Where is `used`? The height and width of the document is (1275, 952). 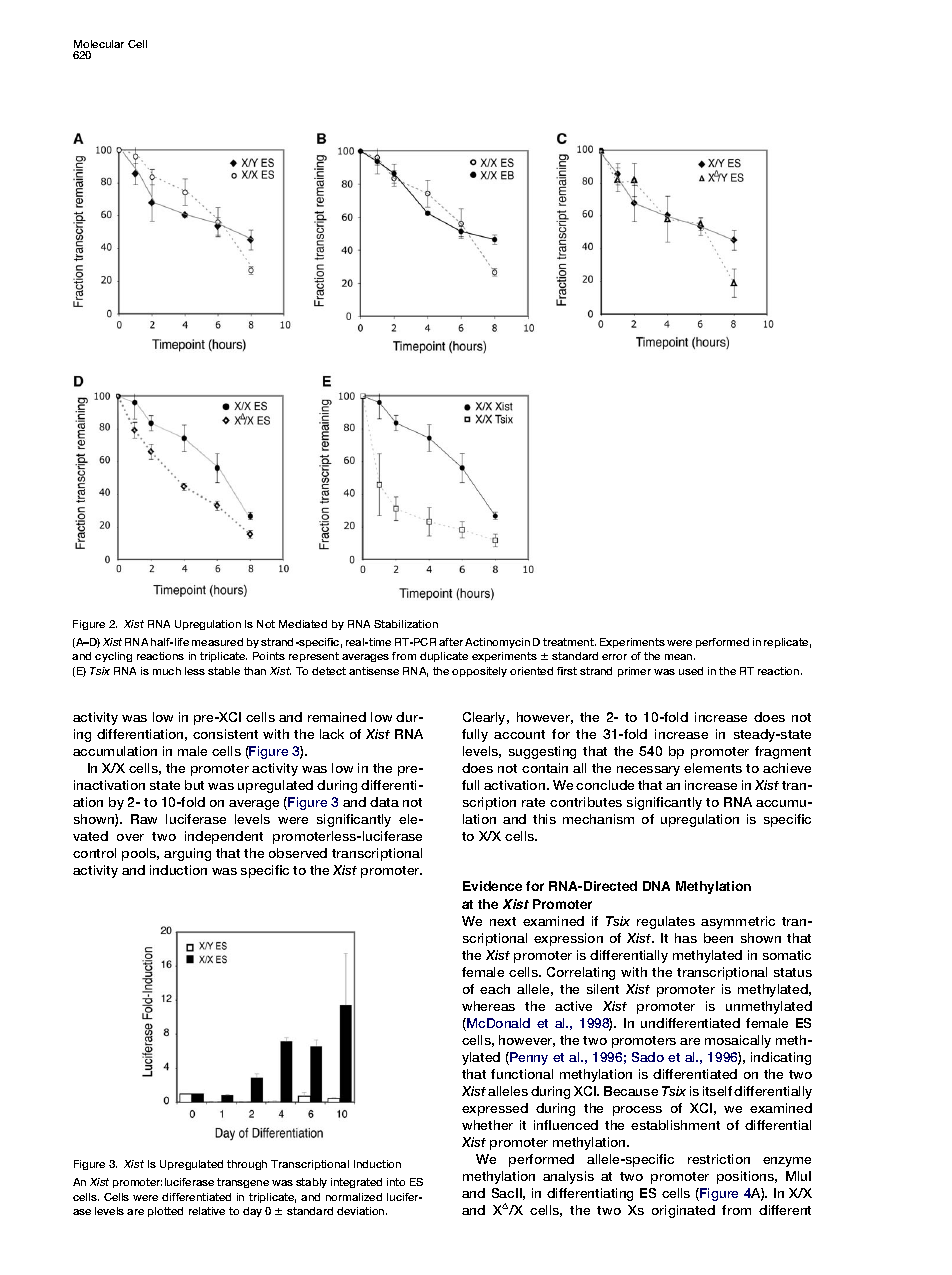 used is located at coordinates (691, 671).
